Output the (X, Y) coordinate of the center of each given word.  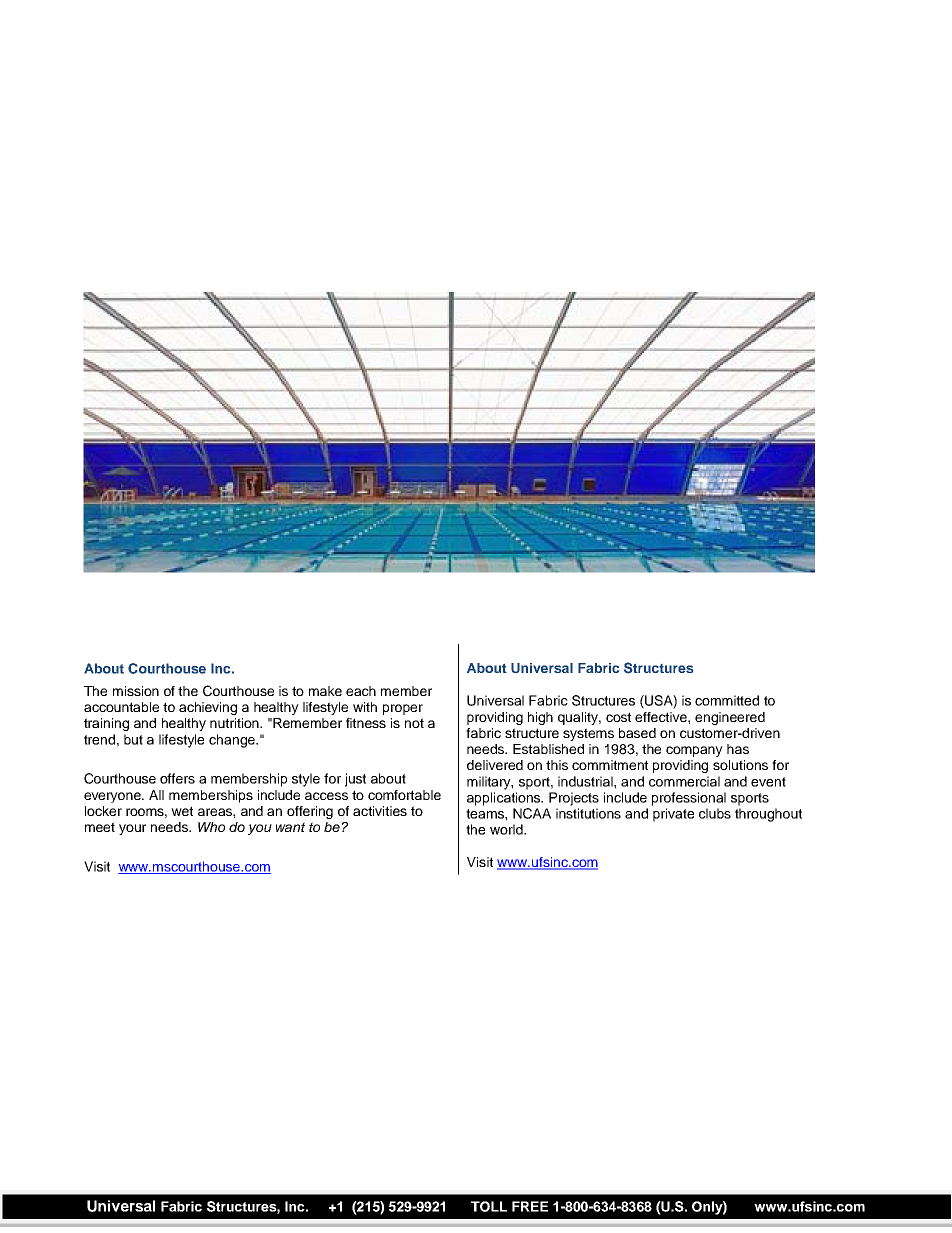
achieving (208, 708)
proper (403, 709)
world (507, 829)
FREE (530, 1206)
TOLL (489, 1206)
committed (727, 700)
